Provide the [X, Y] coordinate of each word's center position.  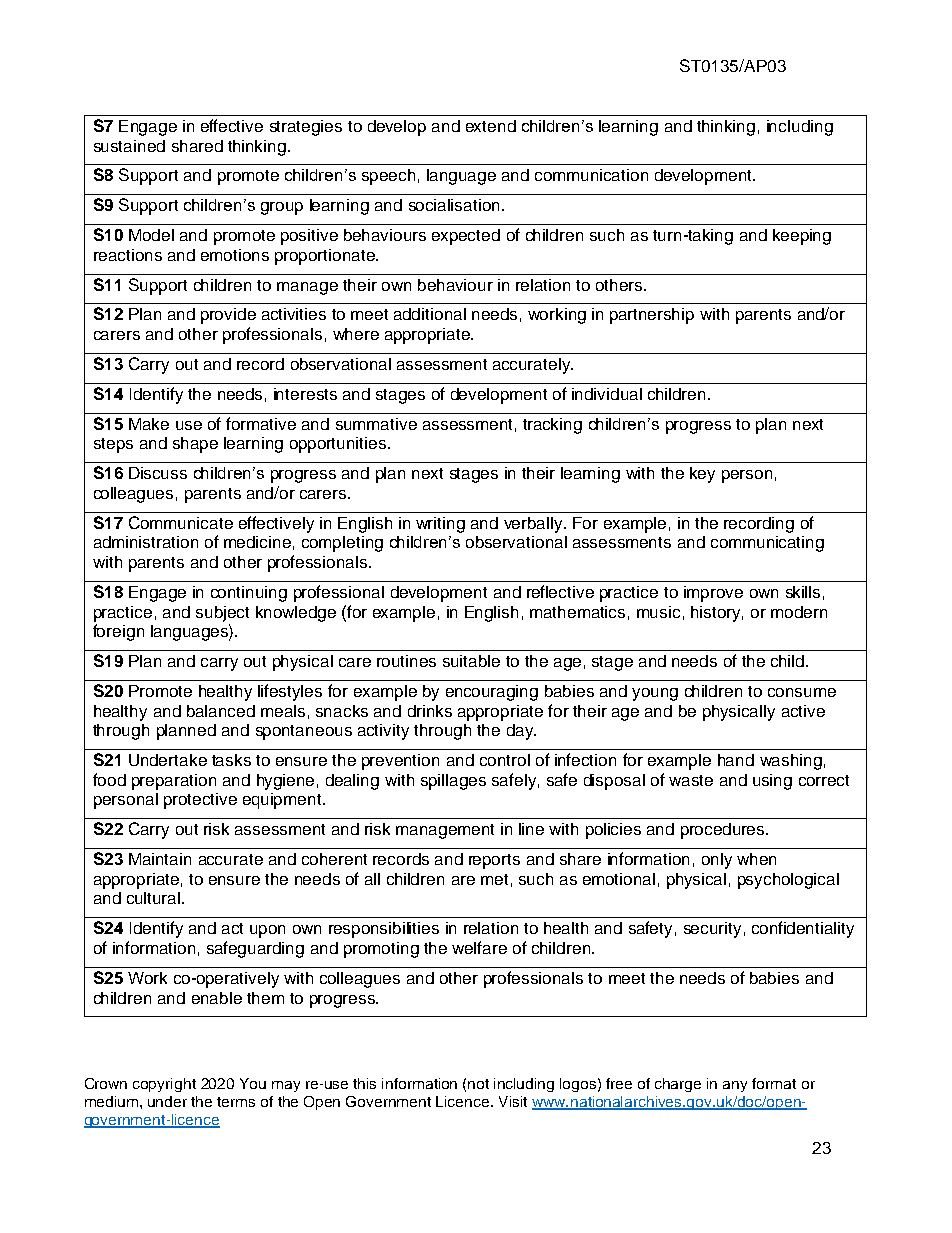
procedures [724, 831]
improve [713, 594]
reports [494, 861]
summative [376, 424]
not [478, 1084]
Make [149, 424]
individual [607, 394]
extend [491, 126]
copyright [164, 1085]
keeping [802, 237]
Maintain [160, 859]
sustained [129, 146]
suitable [471, 661]
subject [222, 614]
